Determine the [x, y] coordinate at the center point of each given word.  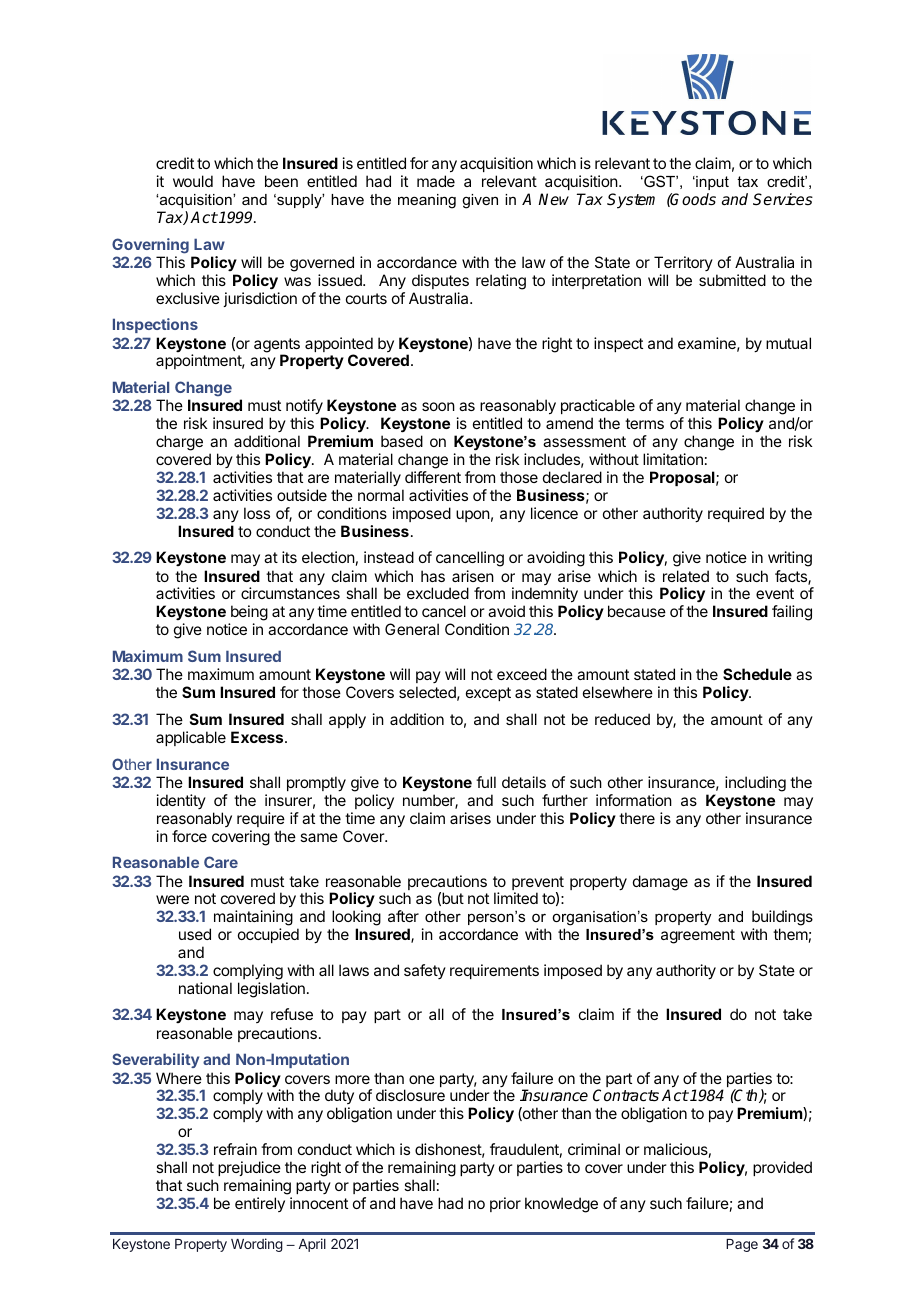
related [686, 576]
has [433, 576]
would [193, 181]
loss [257, 513]
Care [221, 862]
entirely [260, 1204]
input [711, 183]
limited [516, 898]
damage [660, 883]
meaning [427, 201]
